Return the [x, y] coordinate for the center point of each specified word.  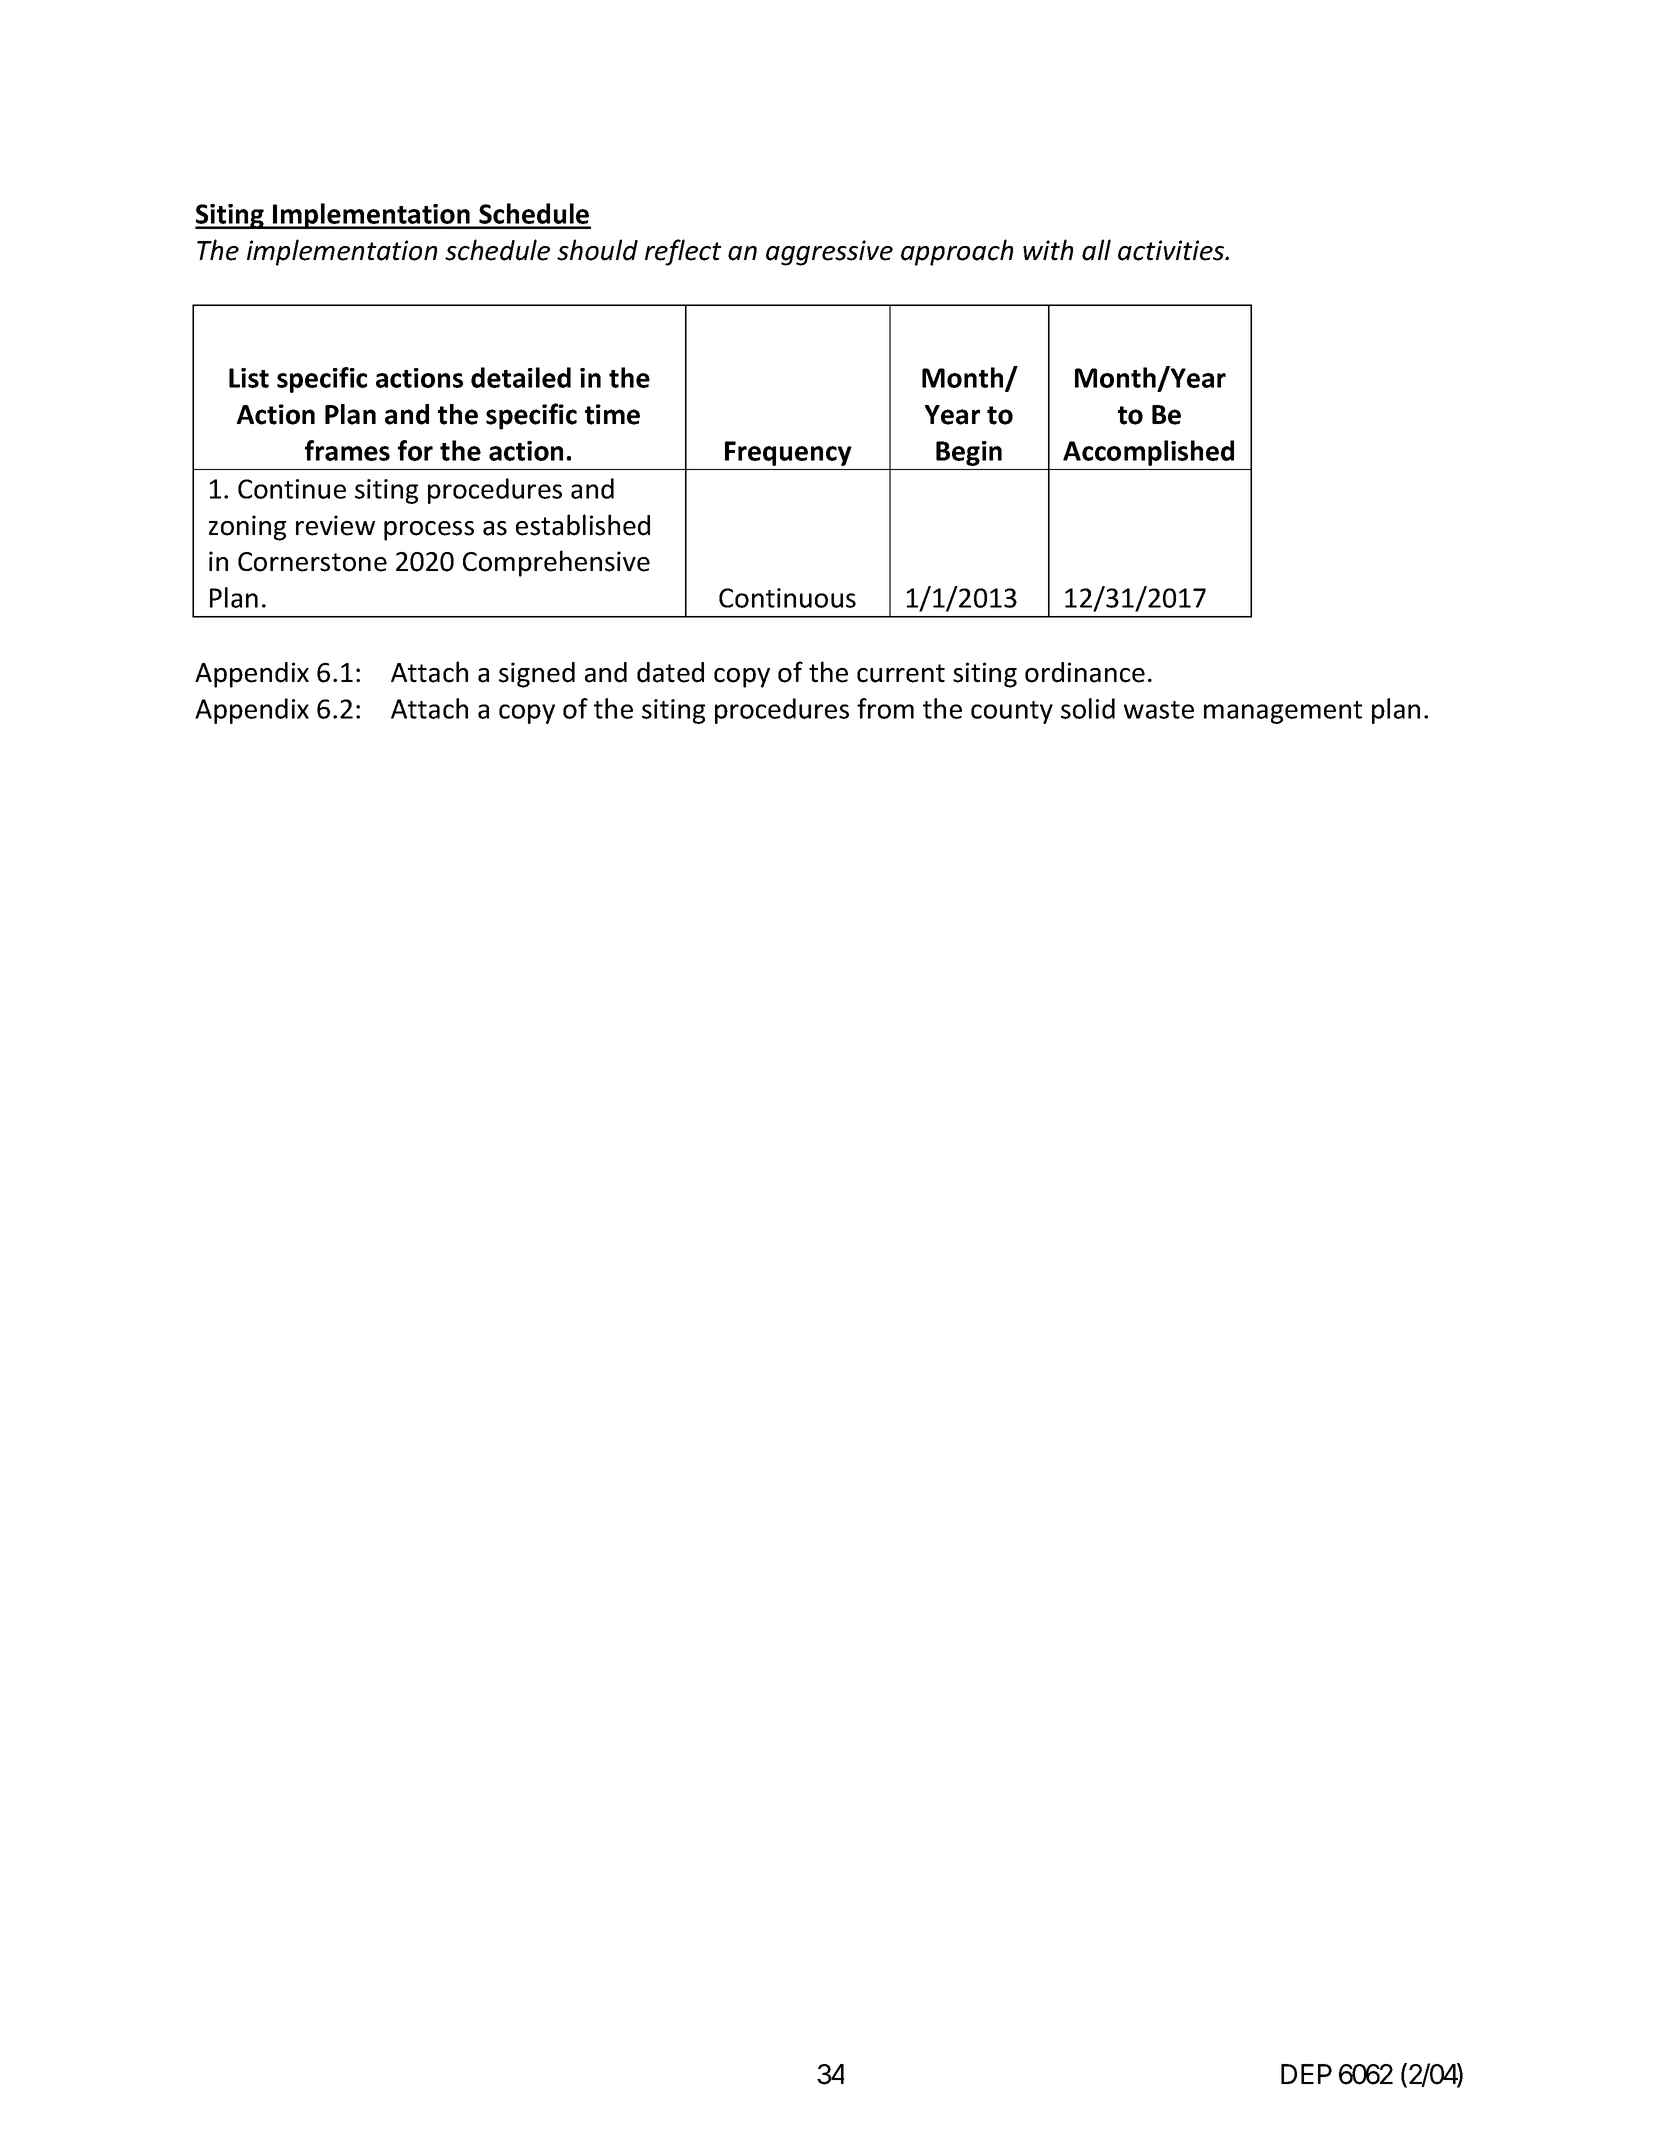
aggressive [829, 253]
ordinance [1085, 672]
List [249, 378]
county [1012, 712]
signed [537, 675]
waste [1159, 710]
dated [670, 672]
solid [1088, 708]
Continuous [787, 598]
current [901, 673]
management [1283, 712]
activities [1172, 250]
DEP [1306, 2074]
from [885, 708]
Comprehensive [556, 563]
